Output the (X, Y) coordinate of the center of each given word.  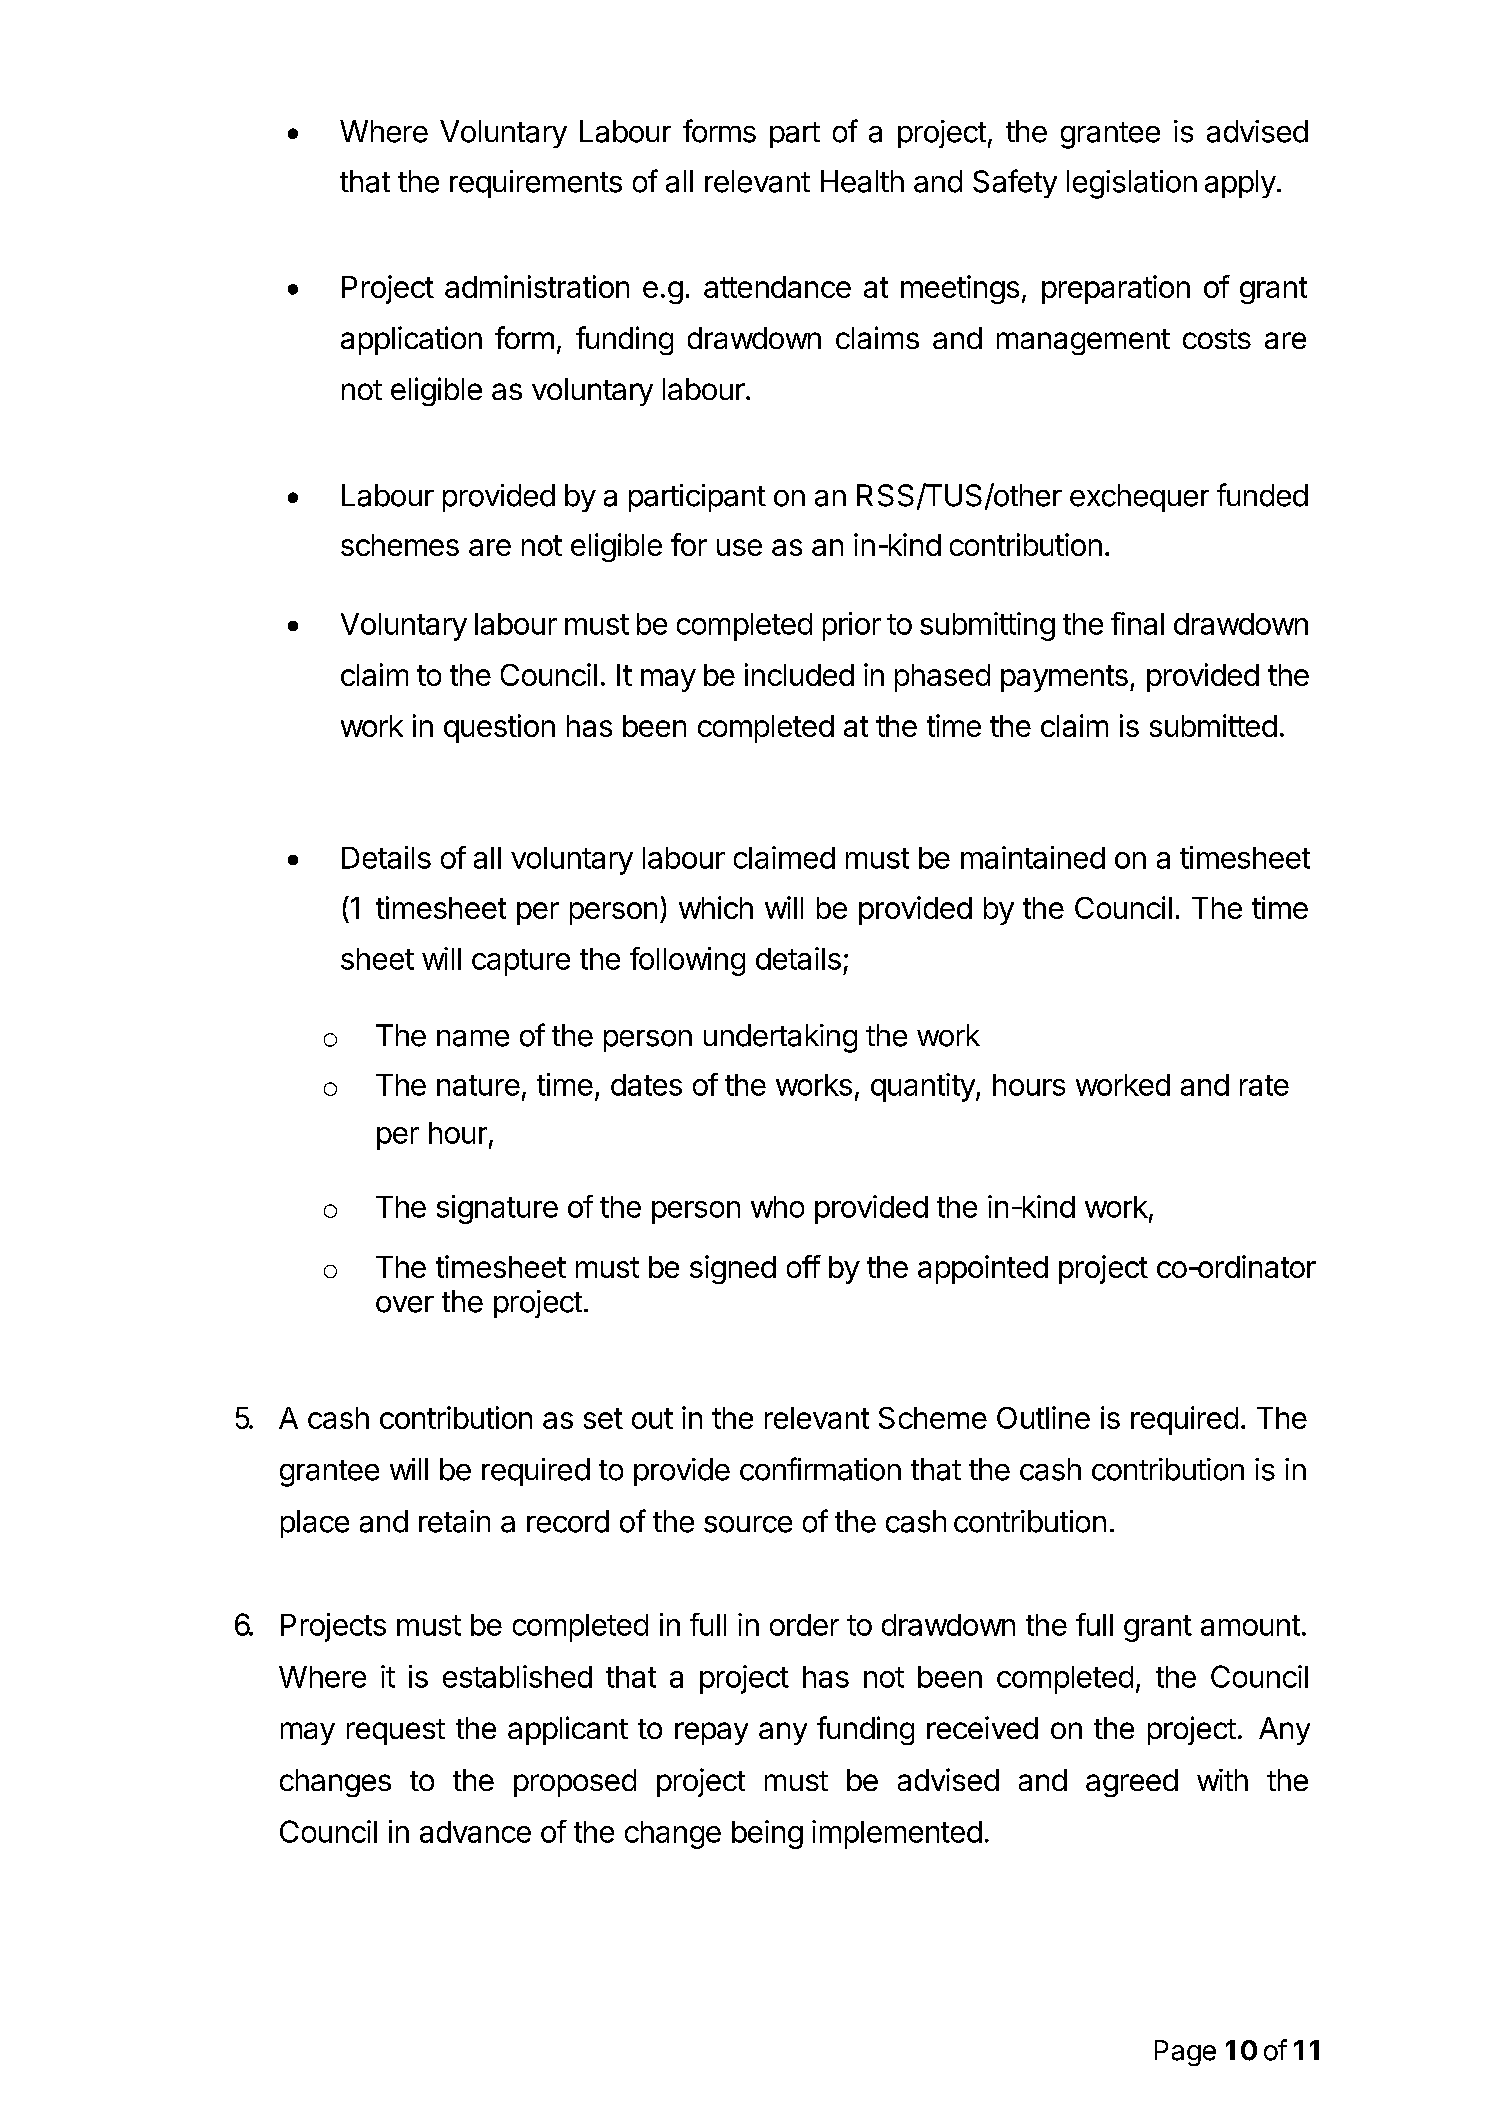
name (473, 1038)
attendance (777, 287)
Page (1185, 2053)
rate (1264, 1085)
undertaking (780, 1038)
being (767, 1834)
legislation (1132, 184)
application (411, 340)
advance (475, 1832)
